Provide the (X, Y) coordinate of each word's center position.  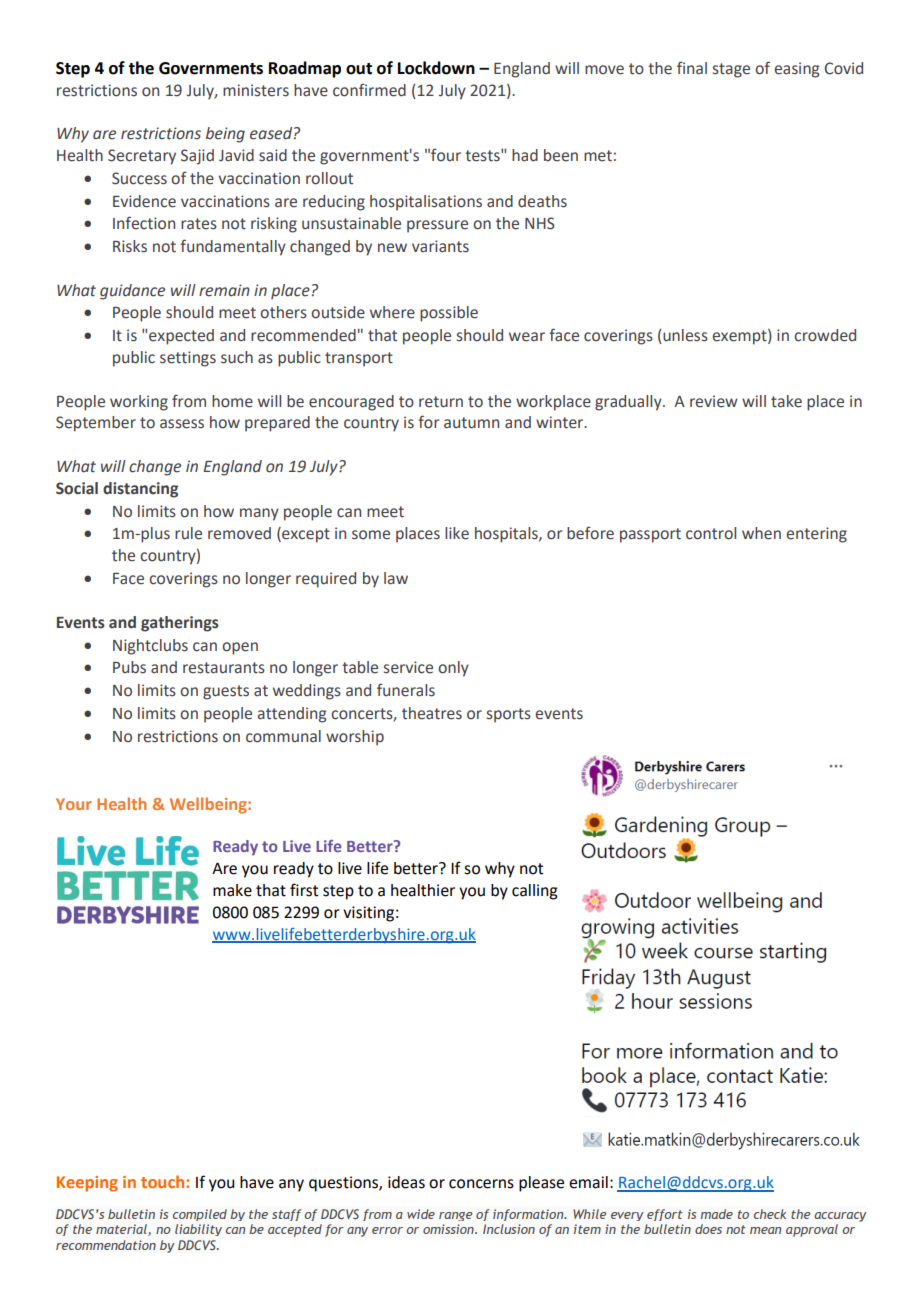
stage (731, 70)
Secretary (142, 157)
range (455, 1216)
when (761, 533)
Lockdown (436, 68)
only (453, 669)
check (770, 1214)
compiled (200, 1215)
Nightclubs (150, 647)
